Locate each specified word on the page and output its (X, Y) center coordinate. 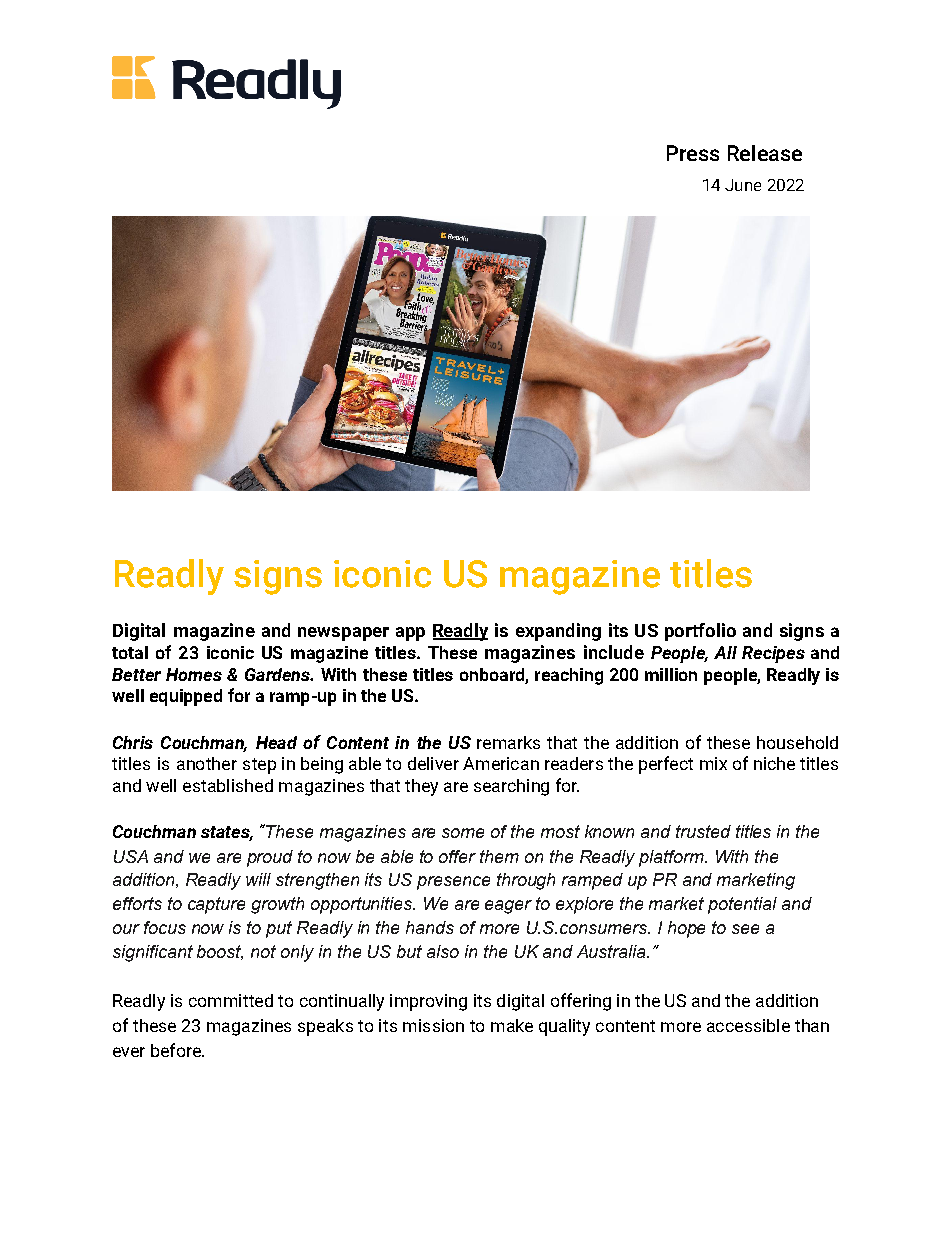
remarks (508, 742)
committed (231, 1000)
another (207, 763)
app (410, 634)
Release (765, 153)
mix (713, 763)
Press (693, 153)
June (743, 185)
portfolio (700, 632)
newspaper (343, 634)
